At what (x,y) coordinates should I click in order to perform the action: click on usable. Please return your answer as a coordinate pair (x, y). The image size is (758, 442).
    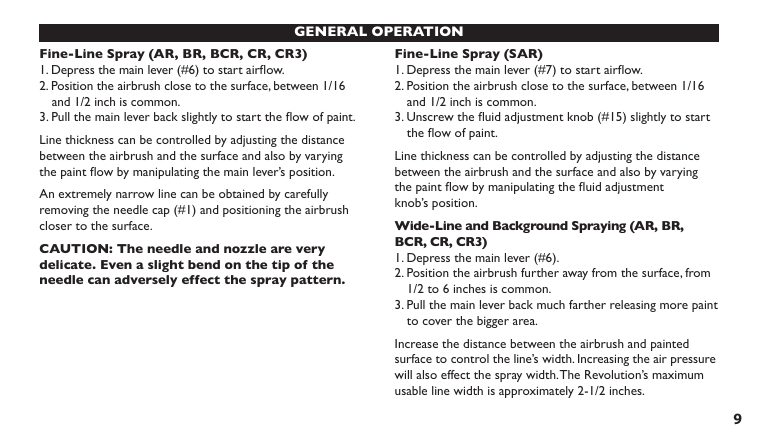
    Looking at the image, I should click on (411, 390).
